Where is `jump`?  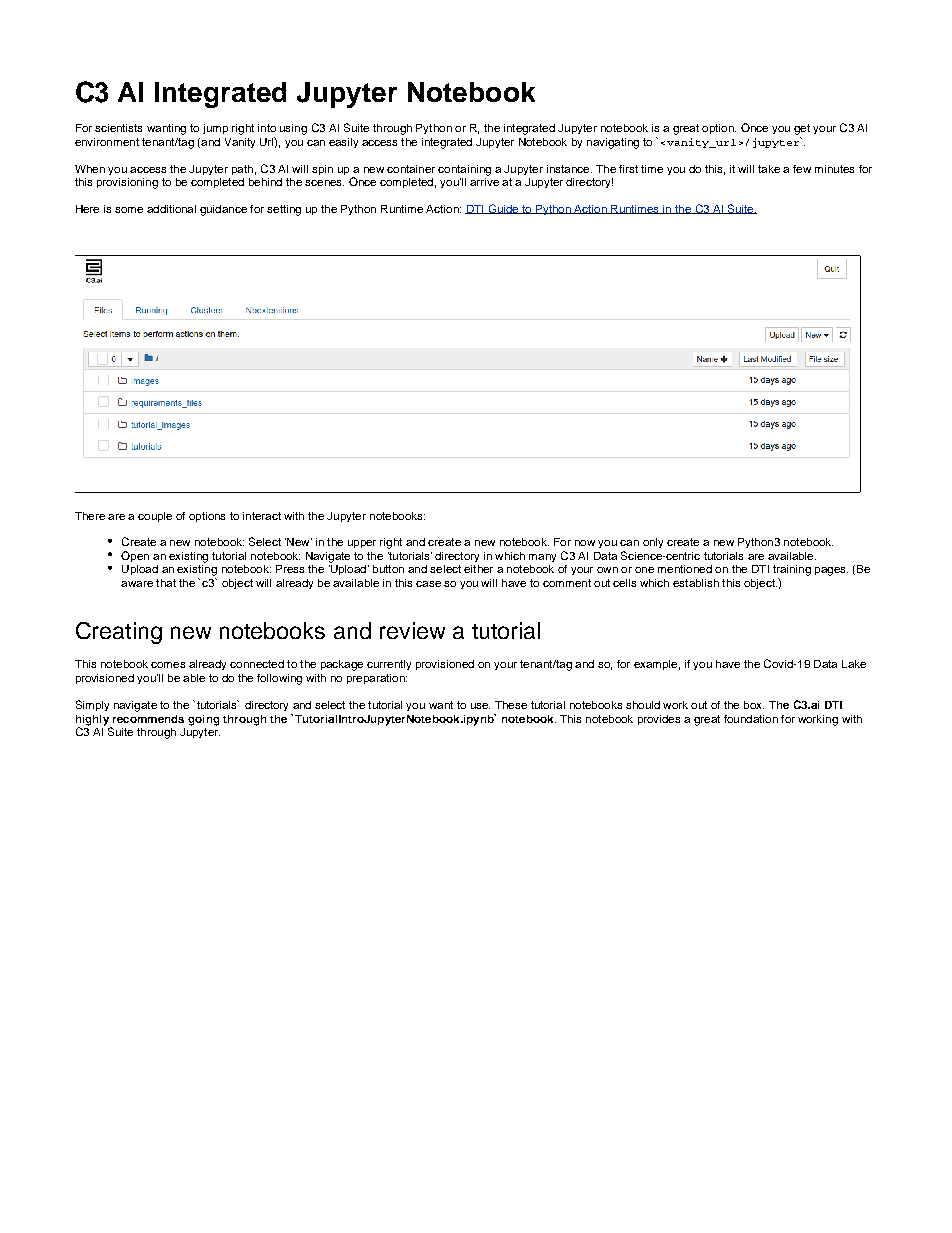 jump is located at coordinates (215, 129).
